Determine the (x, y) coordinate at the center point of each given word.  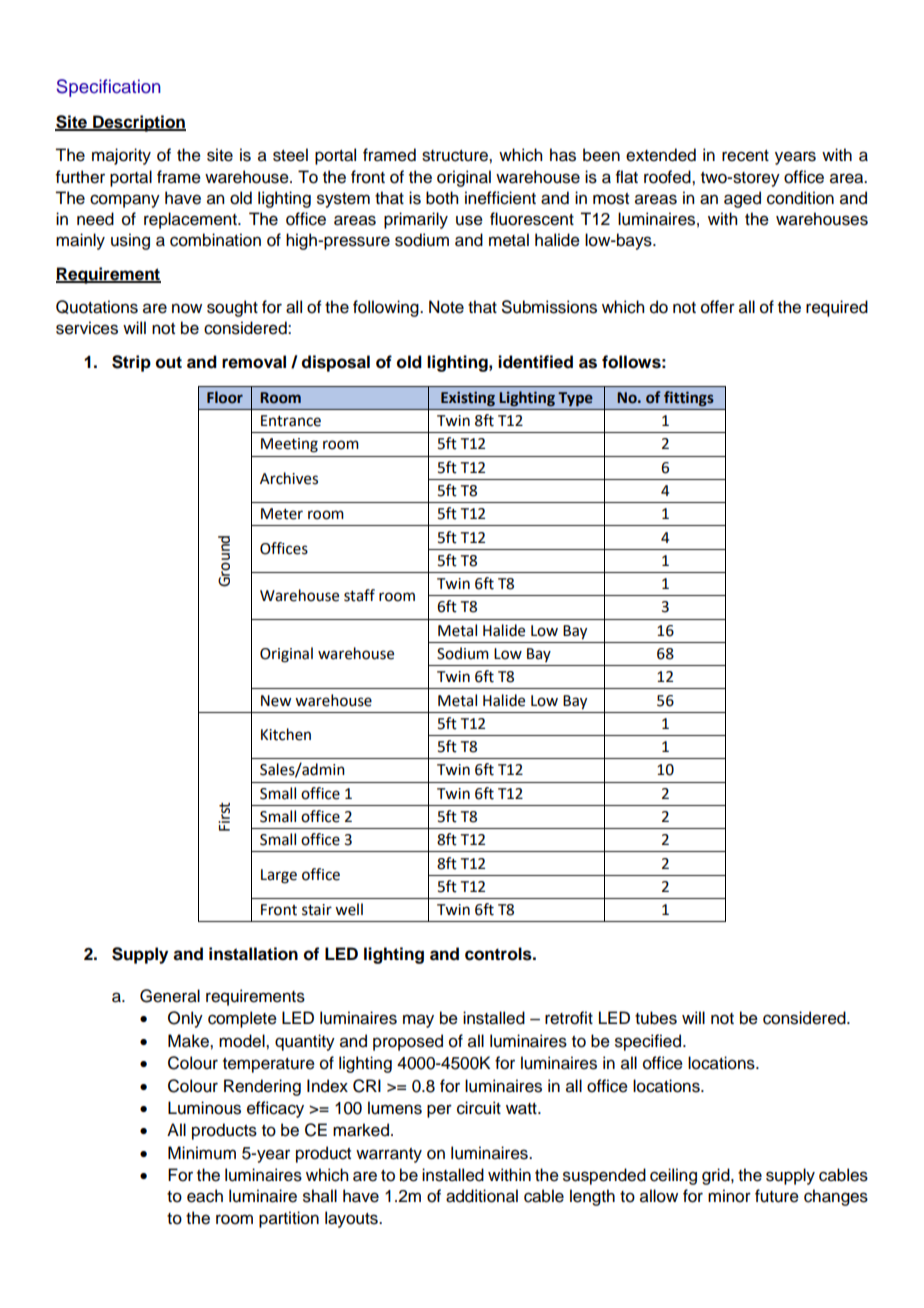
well (349, 909)
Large (279, 876)
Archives (289, 478)
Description (138, 123)
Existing (468, 399)
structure (456, 156)
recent (745, 156)
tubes (656, 1018)
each (205, 1196)
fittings (689, 398)
